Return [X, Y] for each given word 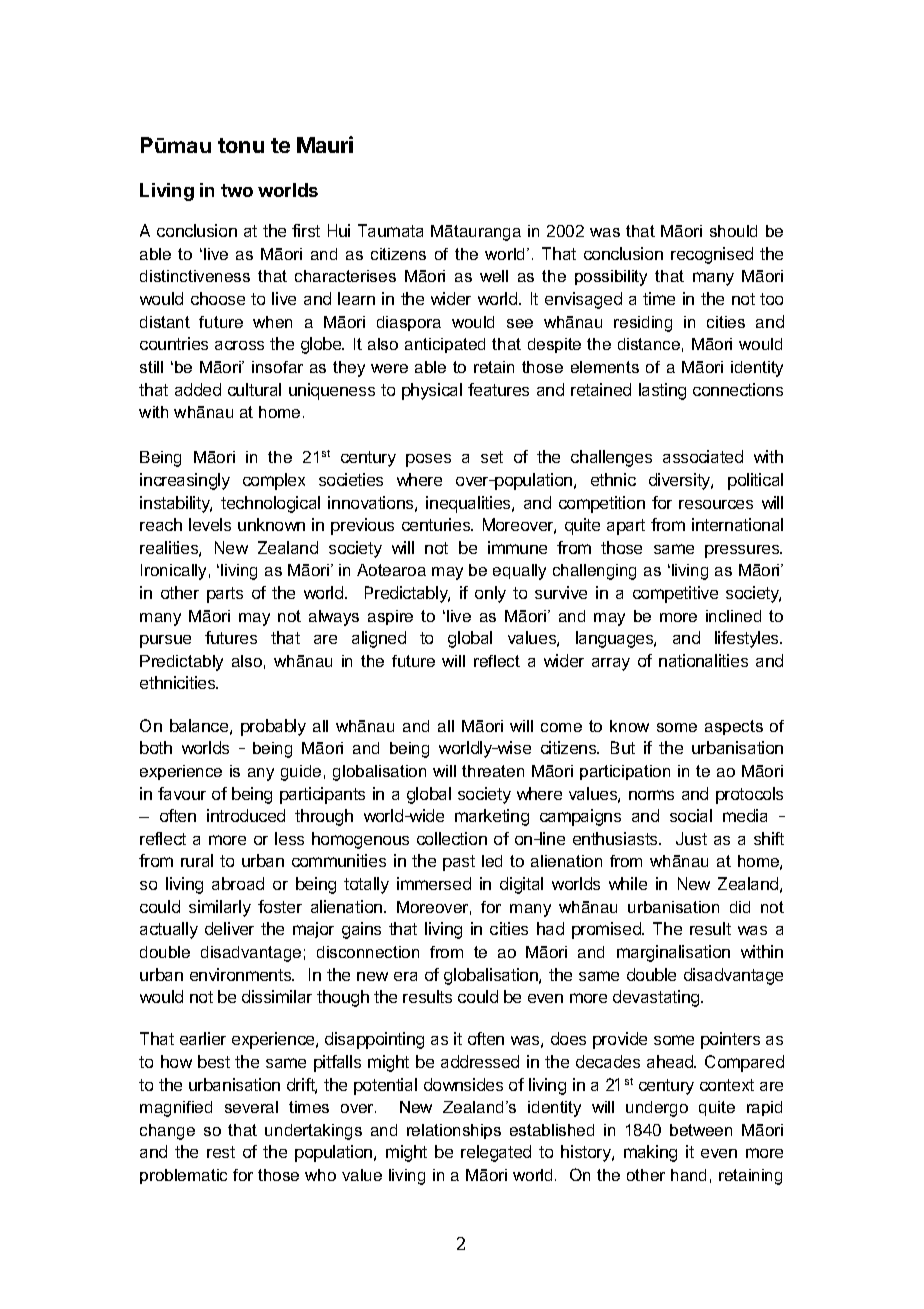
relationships [454, 1131]
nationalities [703, 660]
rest [221, 1152]
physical [432, 391]
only [490, 594]
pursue [165, 641]
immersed [434, 883]
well [494, 276]
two [237, 190]
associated [703, 456]
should [733, 231]
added [198, 389]
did [740, 907]
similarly [220, 908]
